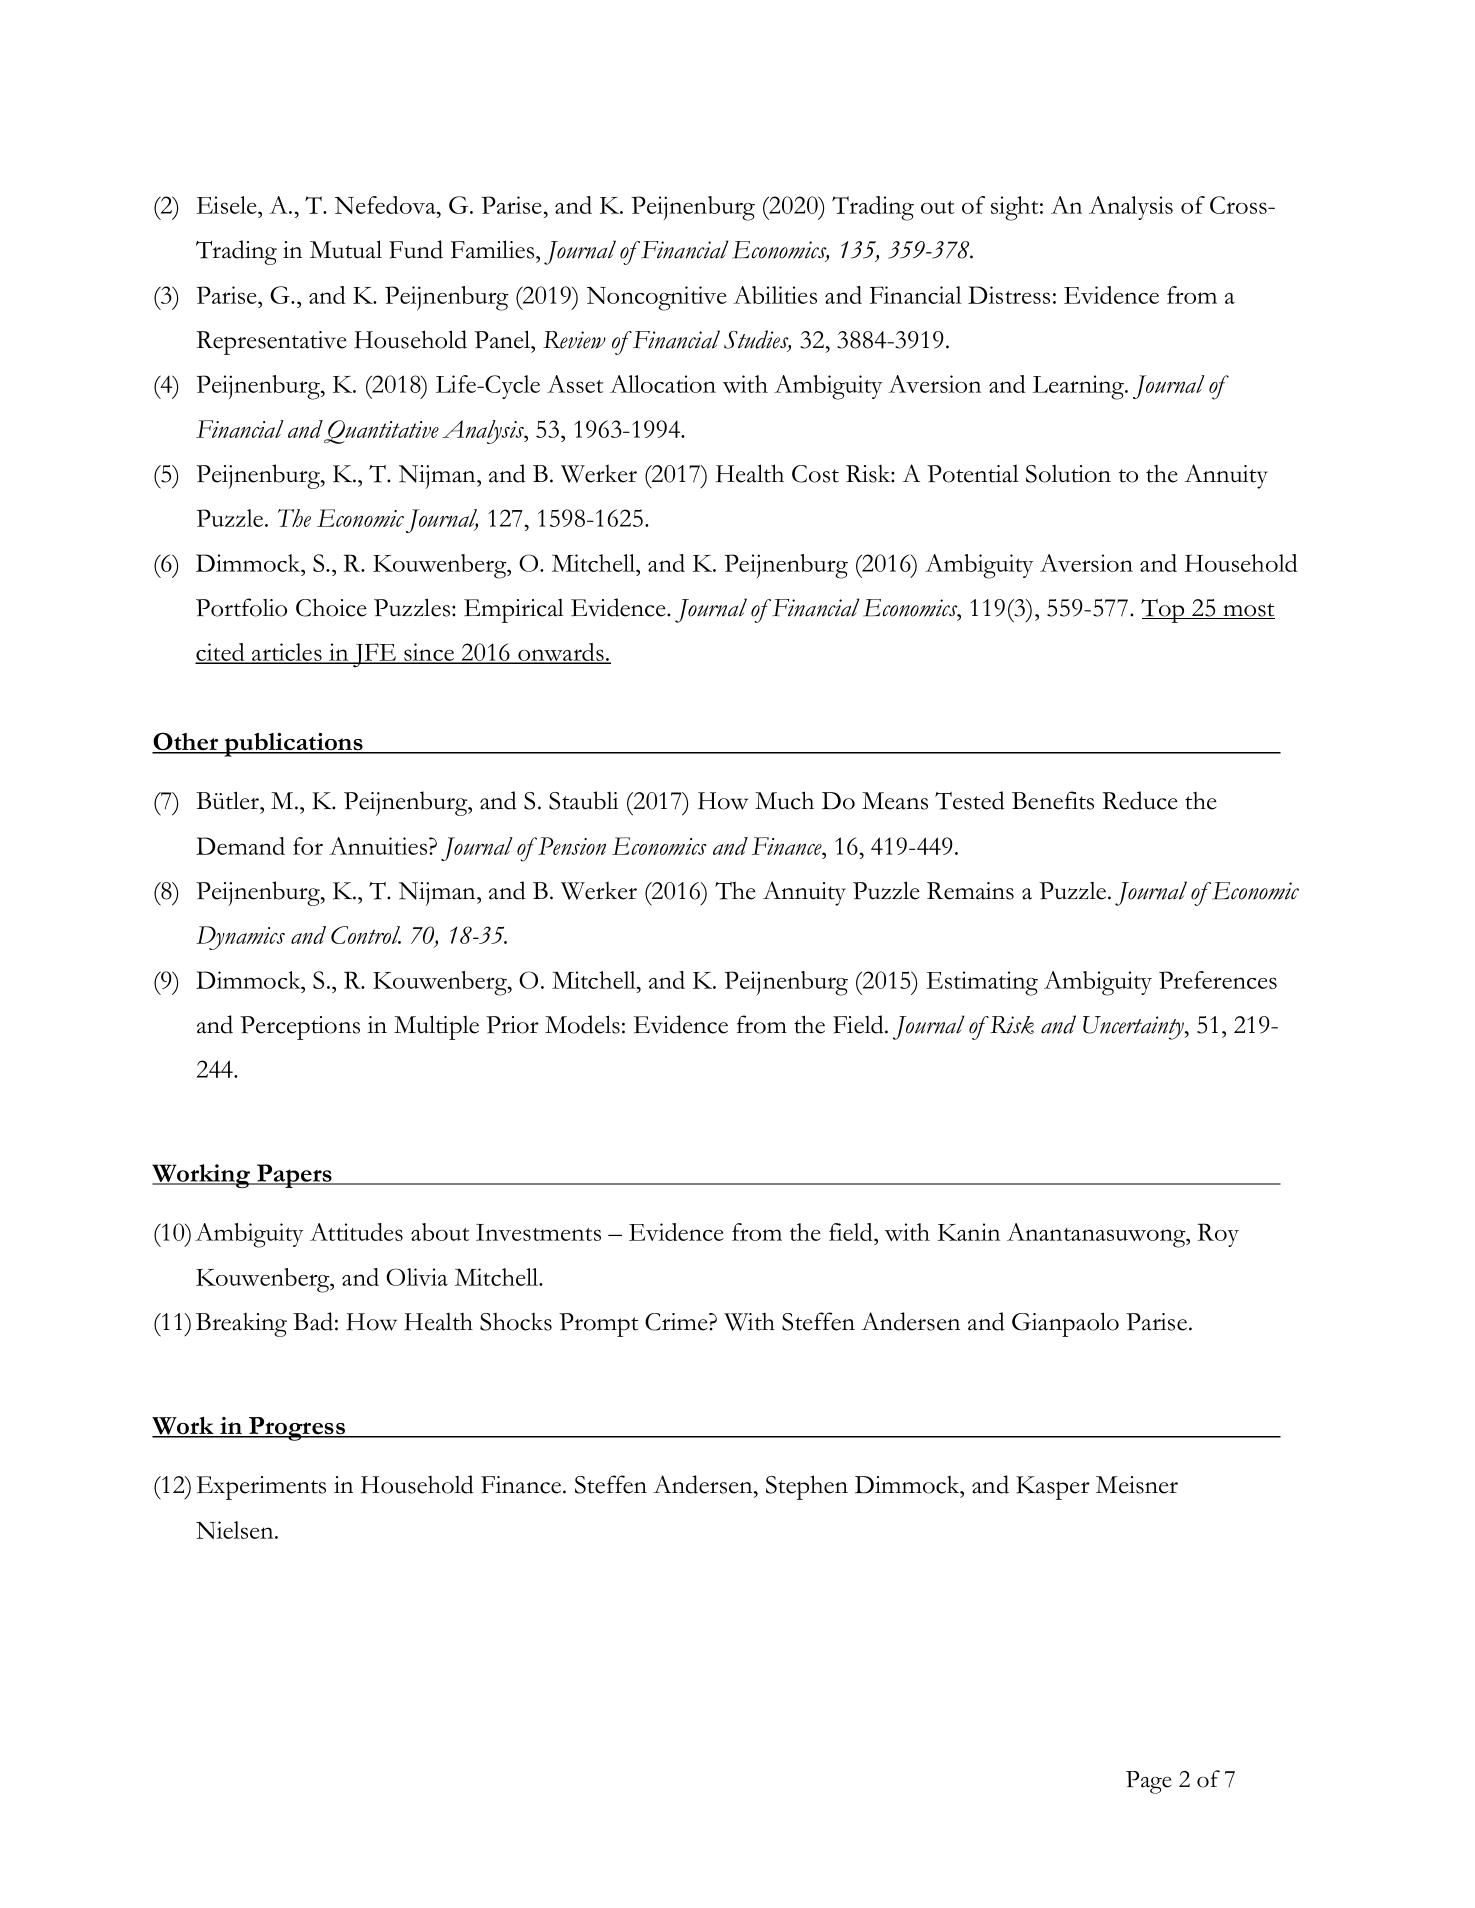  I want to click on Mutual, so click(346, 249).
